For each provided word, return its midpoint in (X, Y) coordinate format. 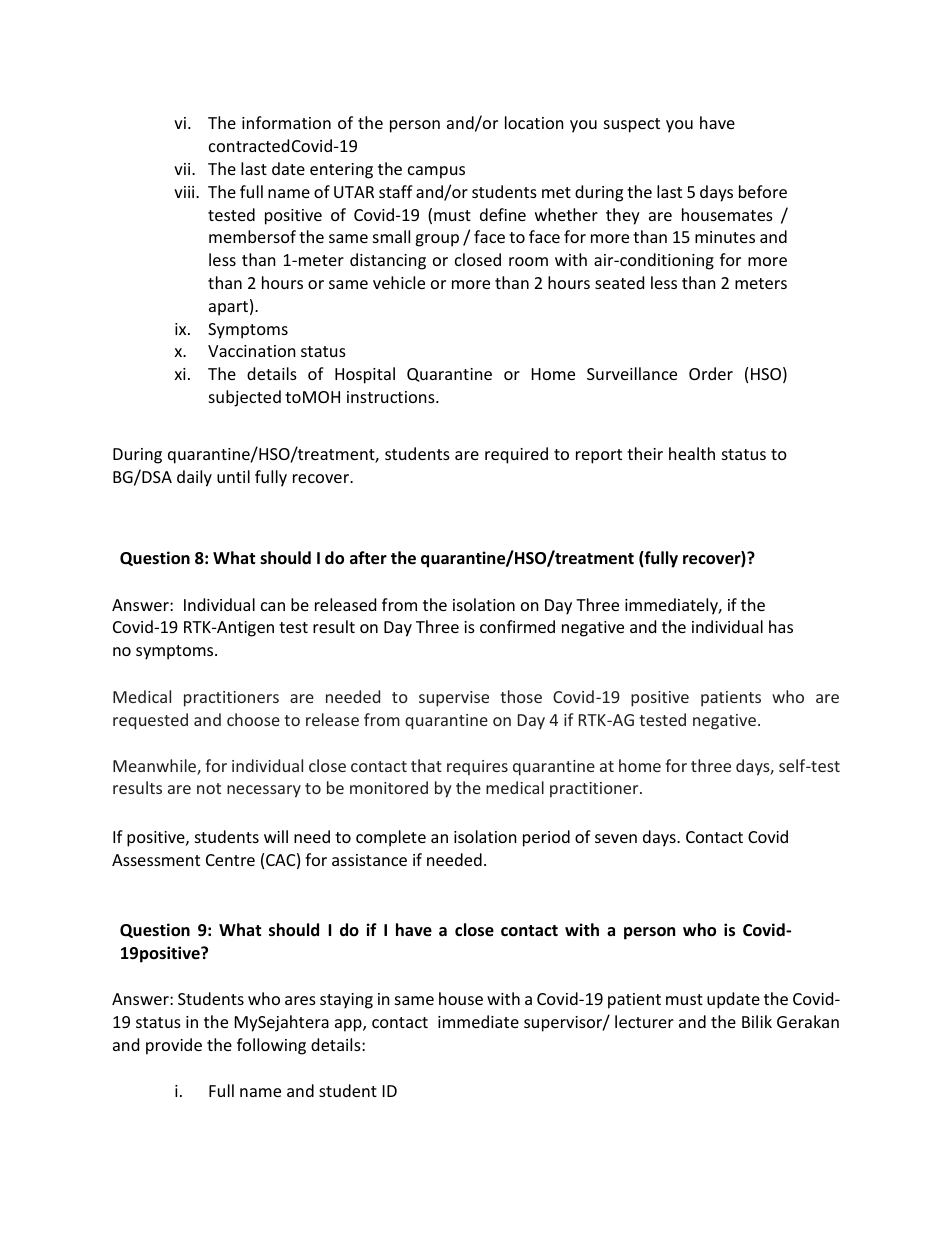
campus (436, 172)
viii (185, 192)
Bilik (757, 1021)
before (763, 191)
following (271, 1046)
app (349, 1025)
